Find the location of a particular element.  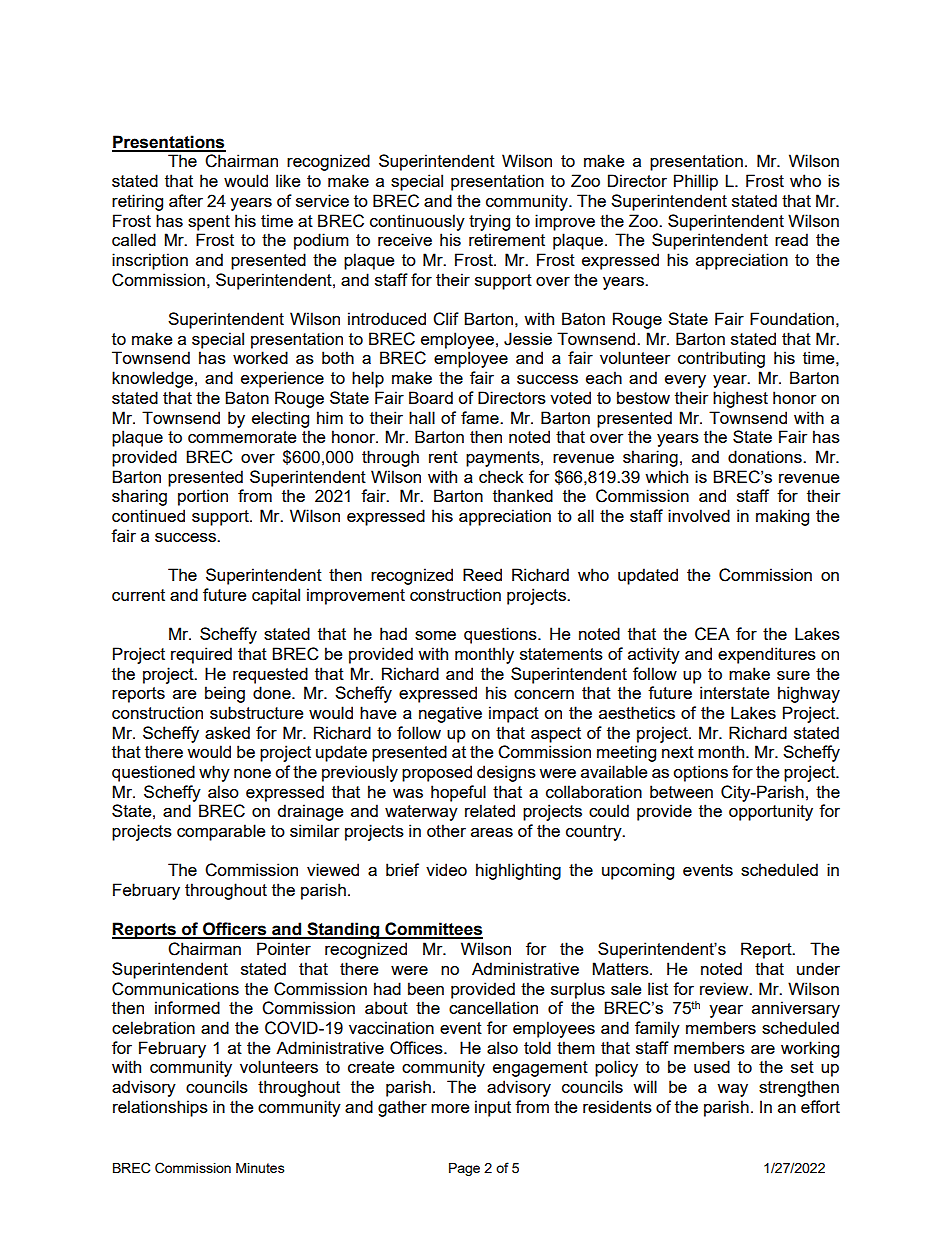

Phillip is located at coordinates (696, 182).
